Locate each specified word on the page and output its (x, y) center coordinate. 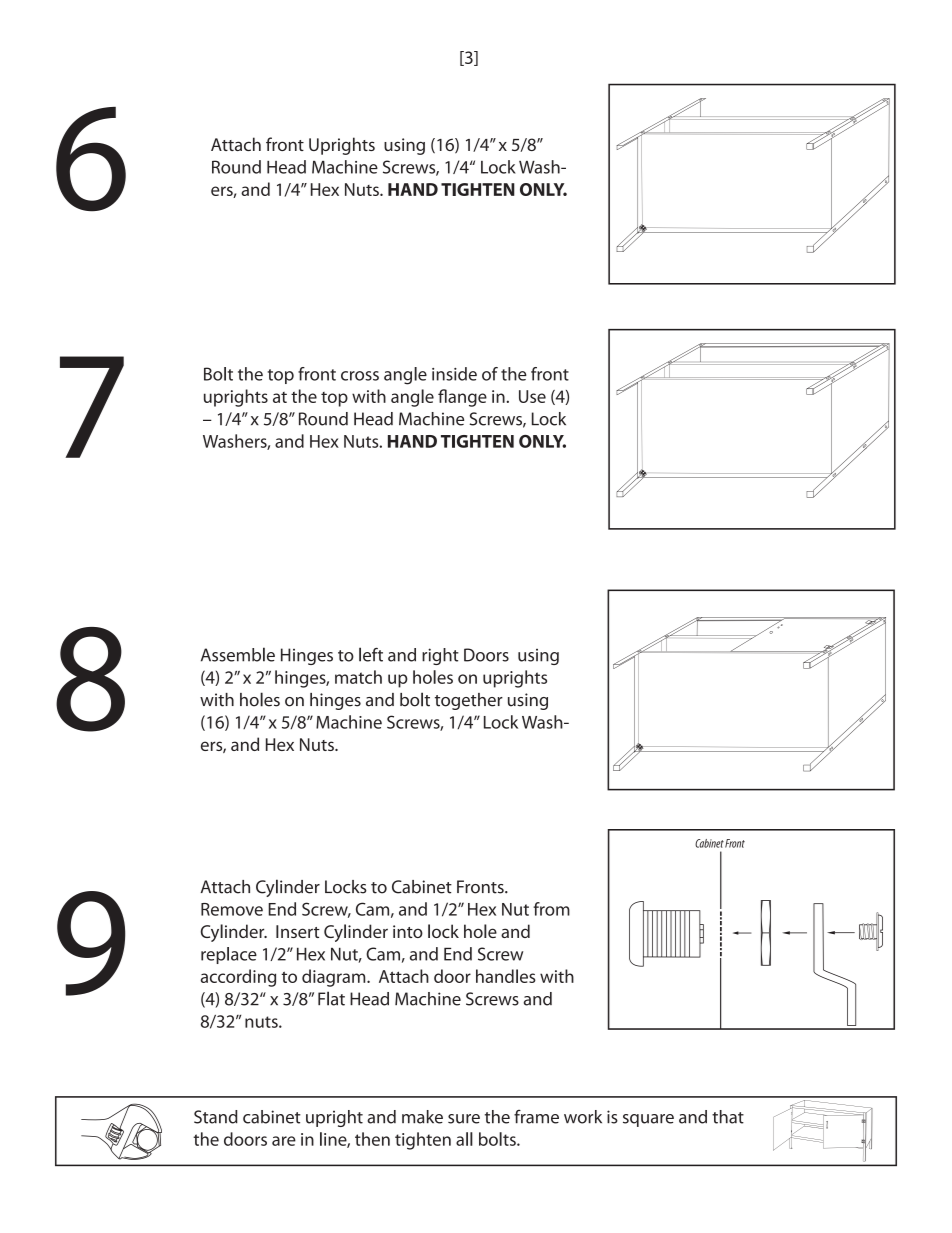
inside (454, 374)
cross (360, 376)
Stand (216, 1117)
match (358, 677)
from (551, 909)
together (469, 701)
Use (532, 396)
